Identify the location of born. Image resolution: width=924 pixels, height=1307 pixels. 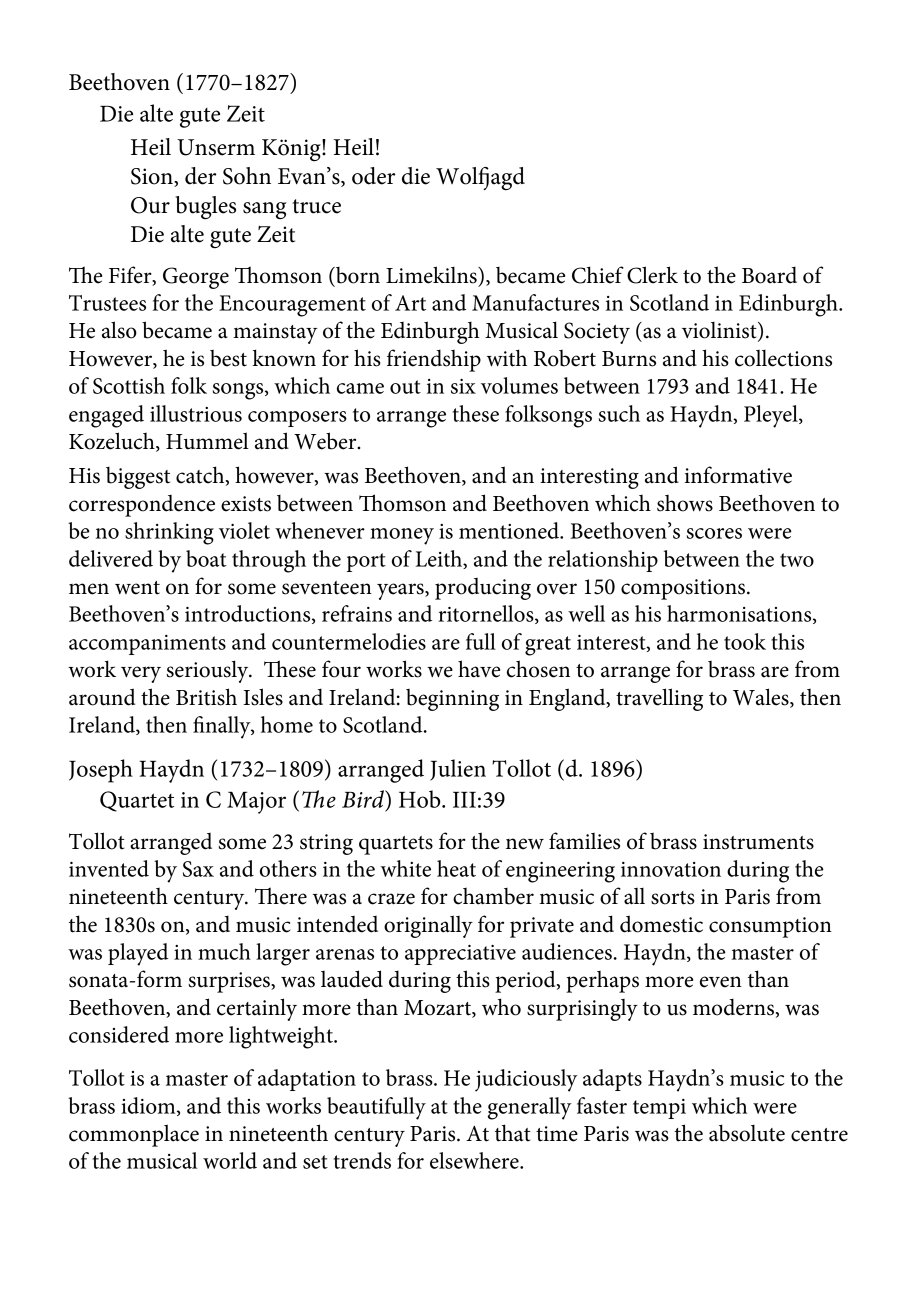
(357, 275).
